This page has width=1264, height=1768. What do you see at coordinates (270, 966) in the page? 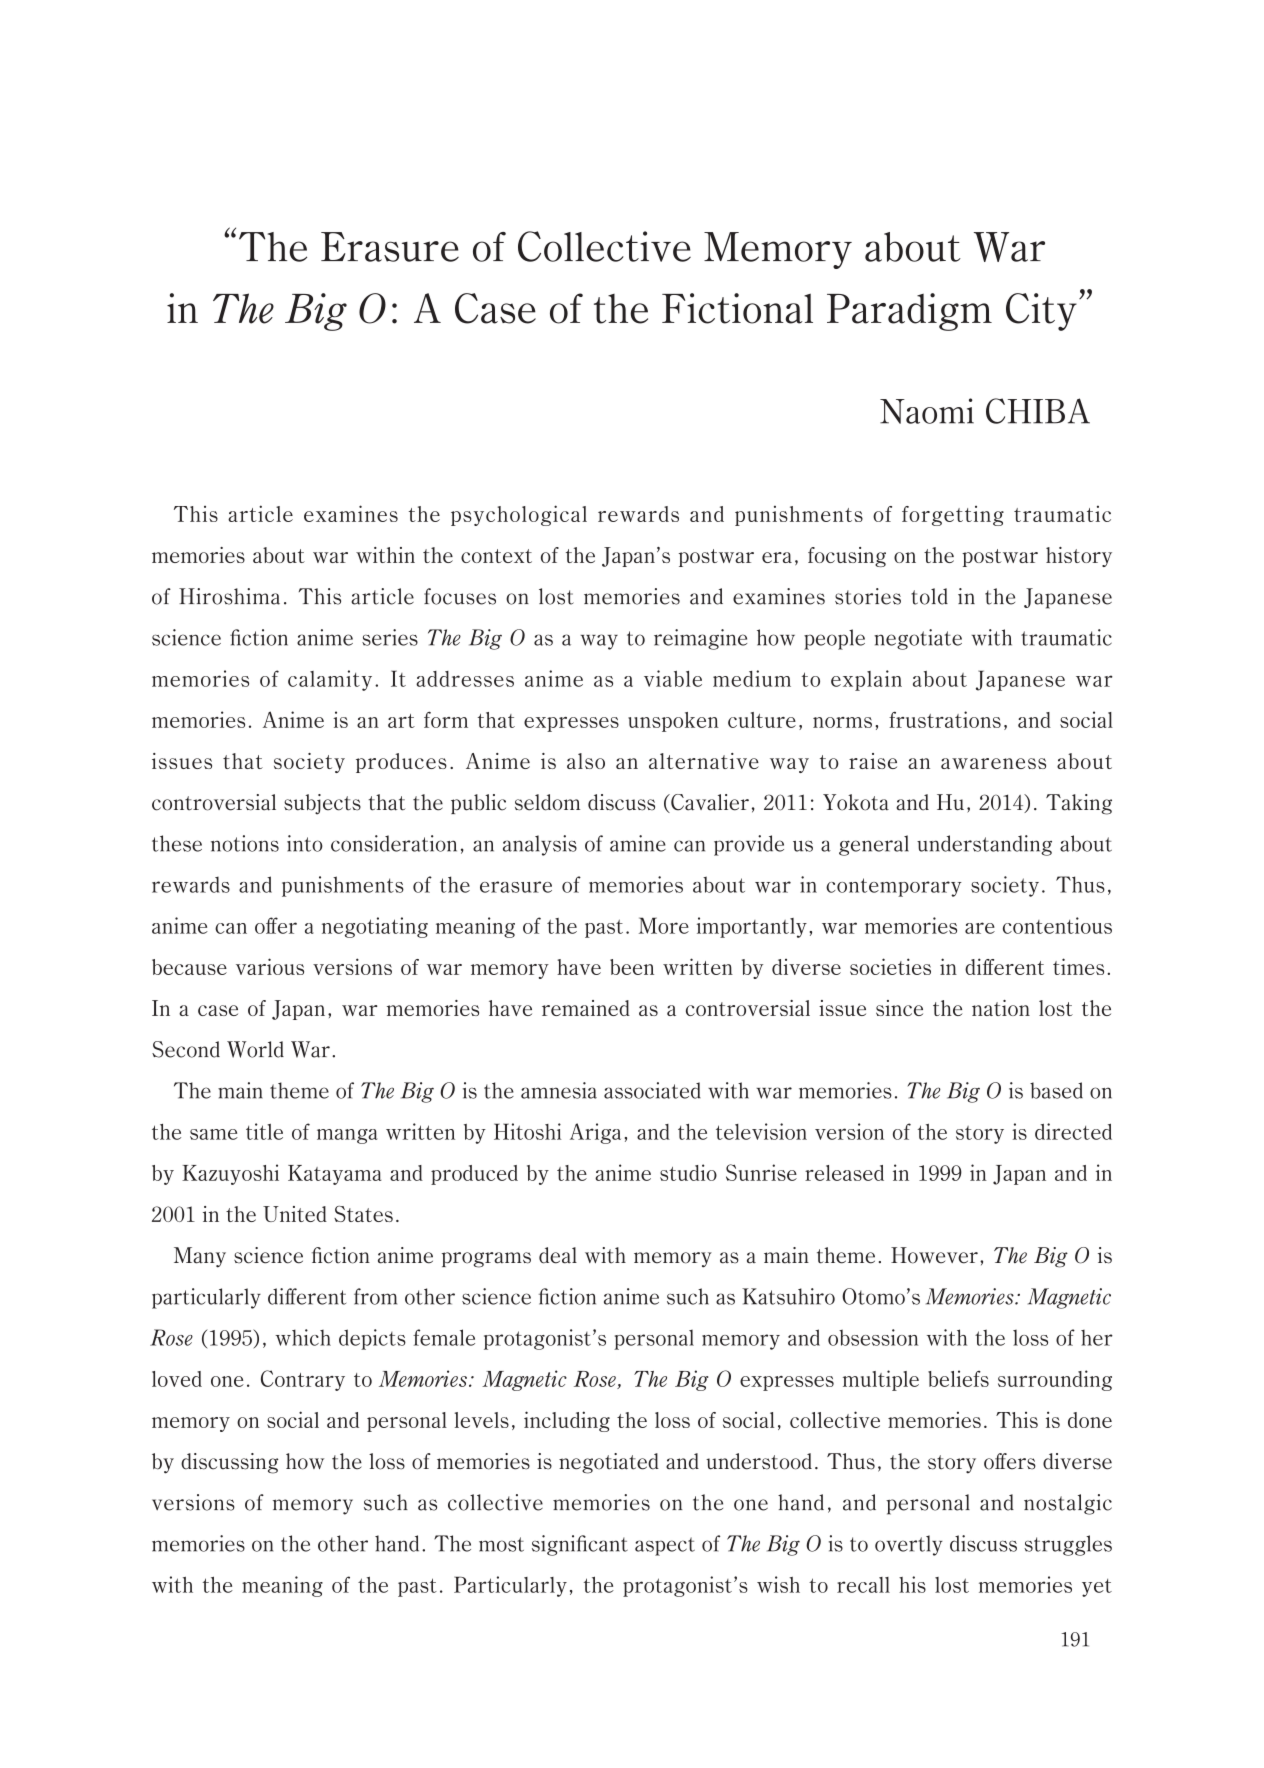
I see `various` at bounding box center [270, 966].
